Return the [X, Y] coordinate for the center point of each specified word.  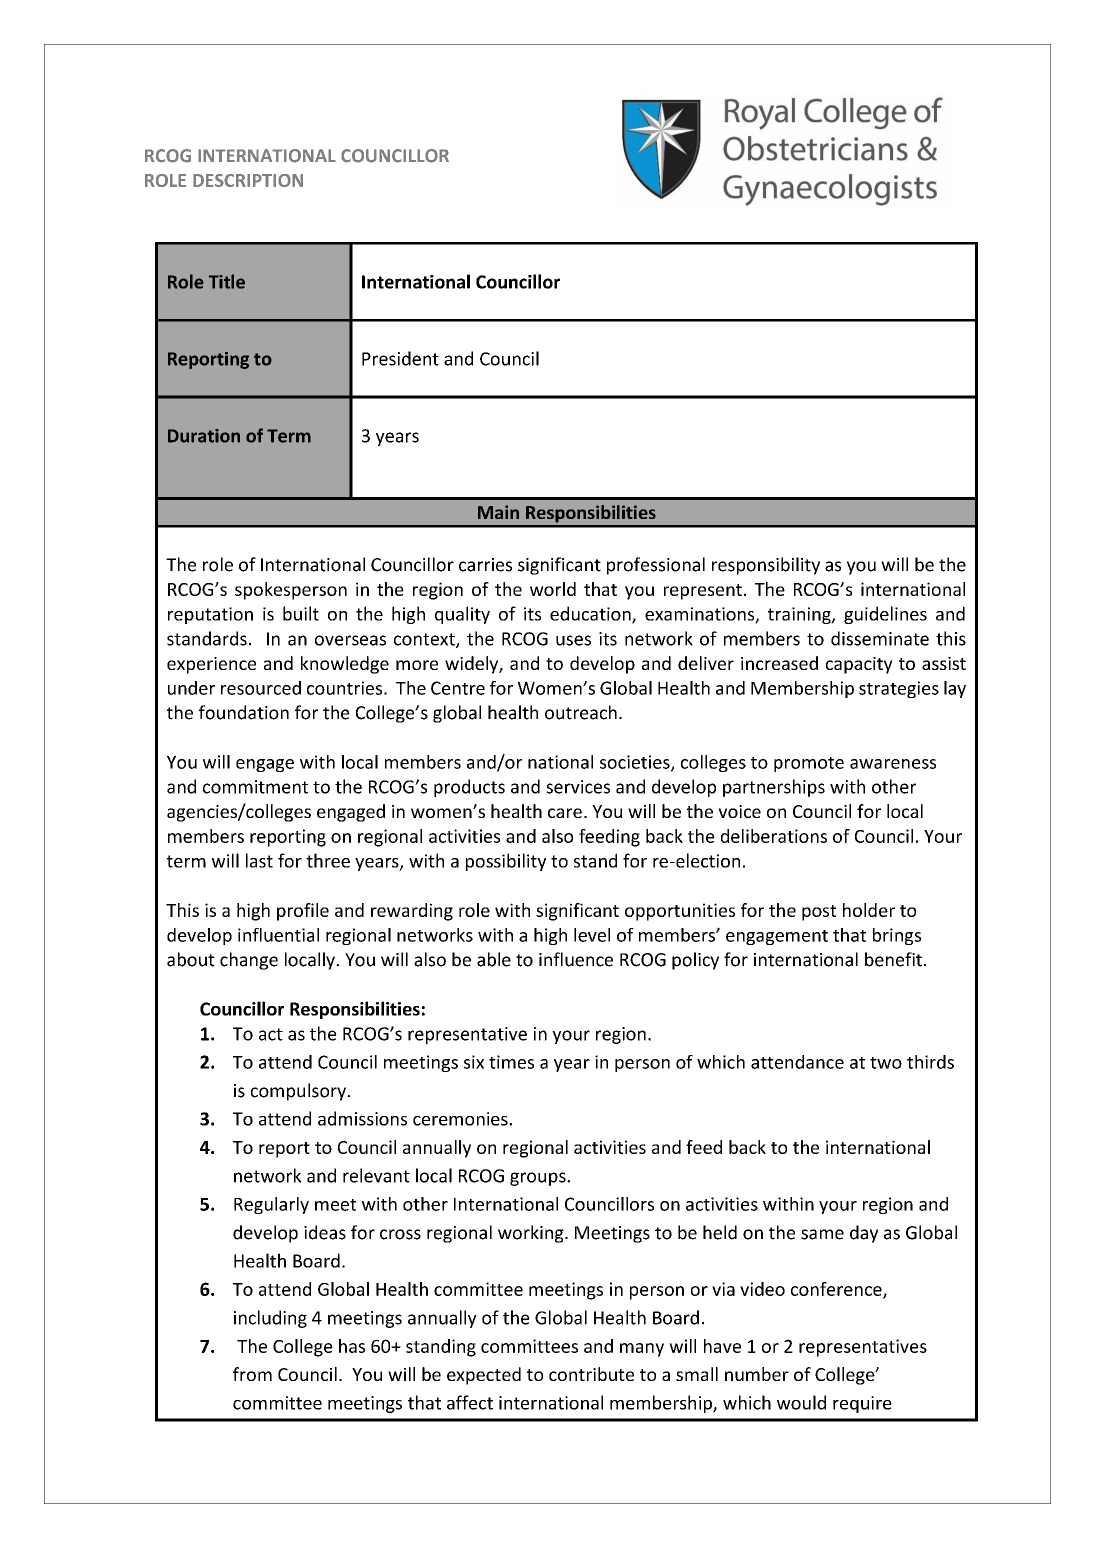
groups [539, 1179]
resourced [261, 688]
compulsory [299, 1092]
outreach [581, 712]
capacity [859, 665]
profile [303, 912]
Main [498, 512]
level [592, 935]
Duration [204, 436]
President [400, 358]
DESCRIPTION [248, 180]
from [252, 1374]
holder [869, 910]
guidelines [885, 615]
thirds [930, 1062]
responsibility [766, 566]
